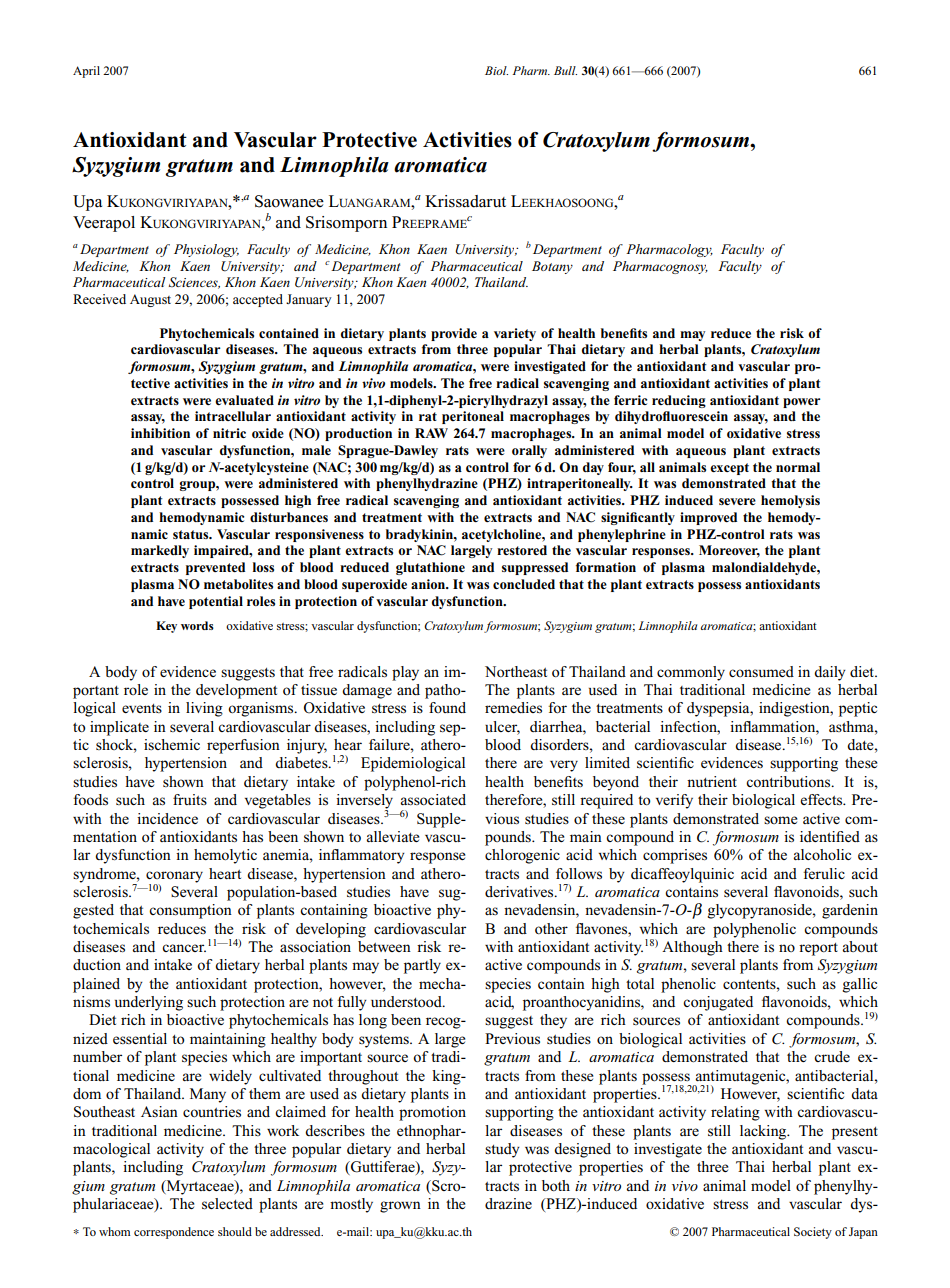 This page has width=950, height=1288. Describe the element at coordinates (565, 70) in the page. I see `Bull` at that location.
